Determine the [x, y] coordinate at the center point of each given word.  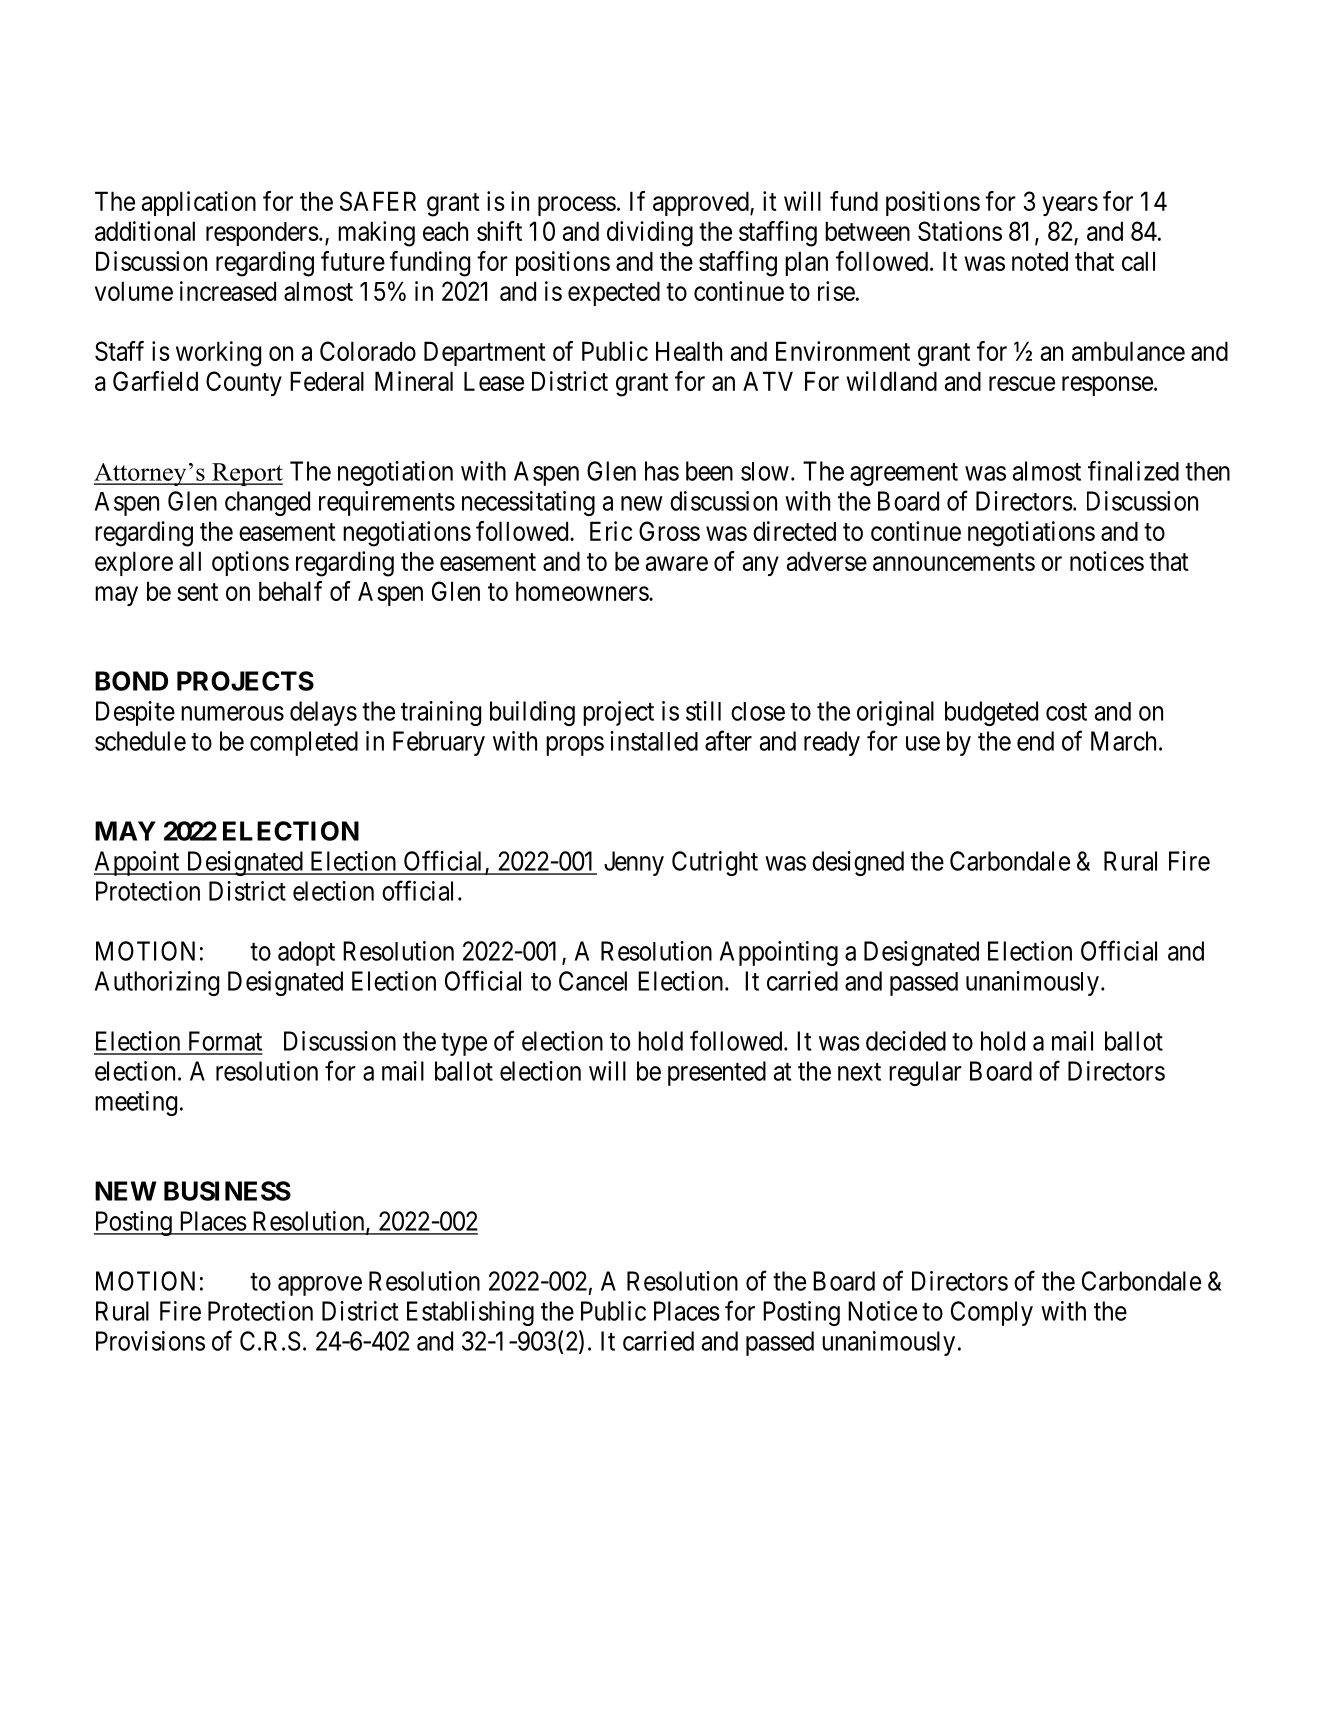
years [1070, 206]
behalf [290, 591]
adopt [306, 953]
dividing [650, 234]
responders [262, 234]
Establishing [470, 1313]
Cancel [593, 981]
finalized [1133, 471]
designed [858, 863]
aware [677, 563]
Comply [992, 1313]
